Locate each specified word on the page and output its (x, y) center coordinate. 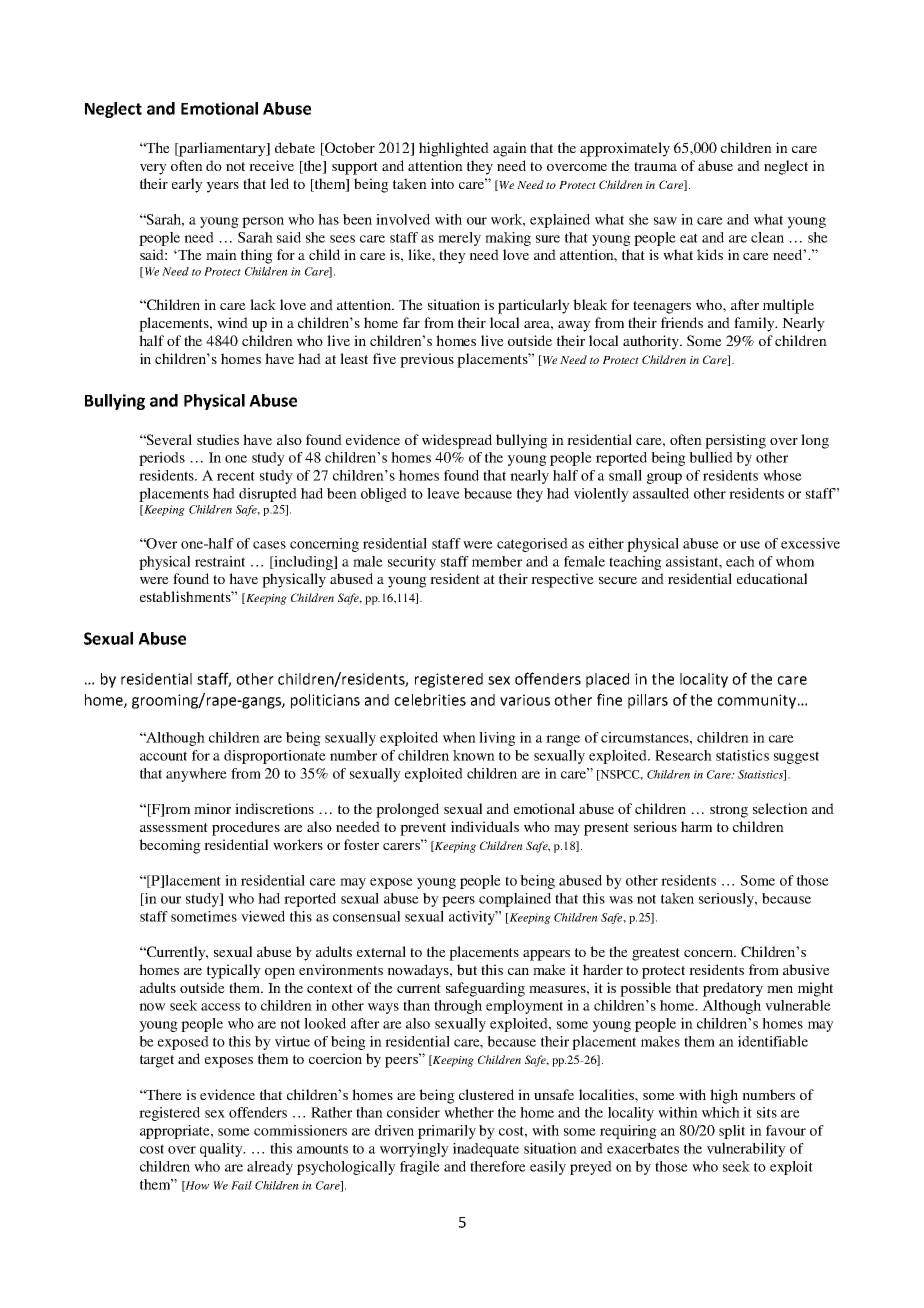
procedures (246, 828)
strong (729, 811)
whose (782, 475)
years (222, 187)
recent (236, 476)
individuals (485, 826)
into (442, 183)
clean (767, 237)
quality (222, 1150)
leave (443, 493)
